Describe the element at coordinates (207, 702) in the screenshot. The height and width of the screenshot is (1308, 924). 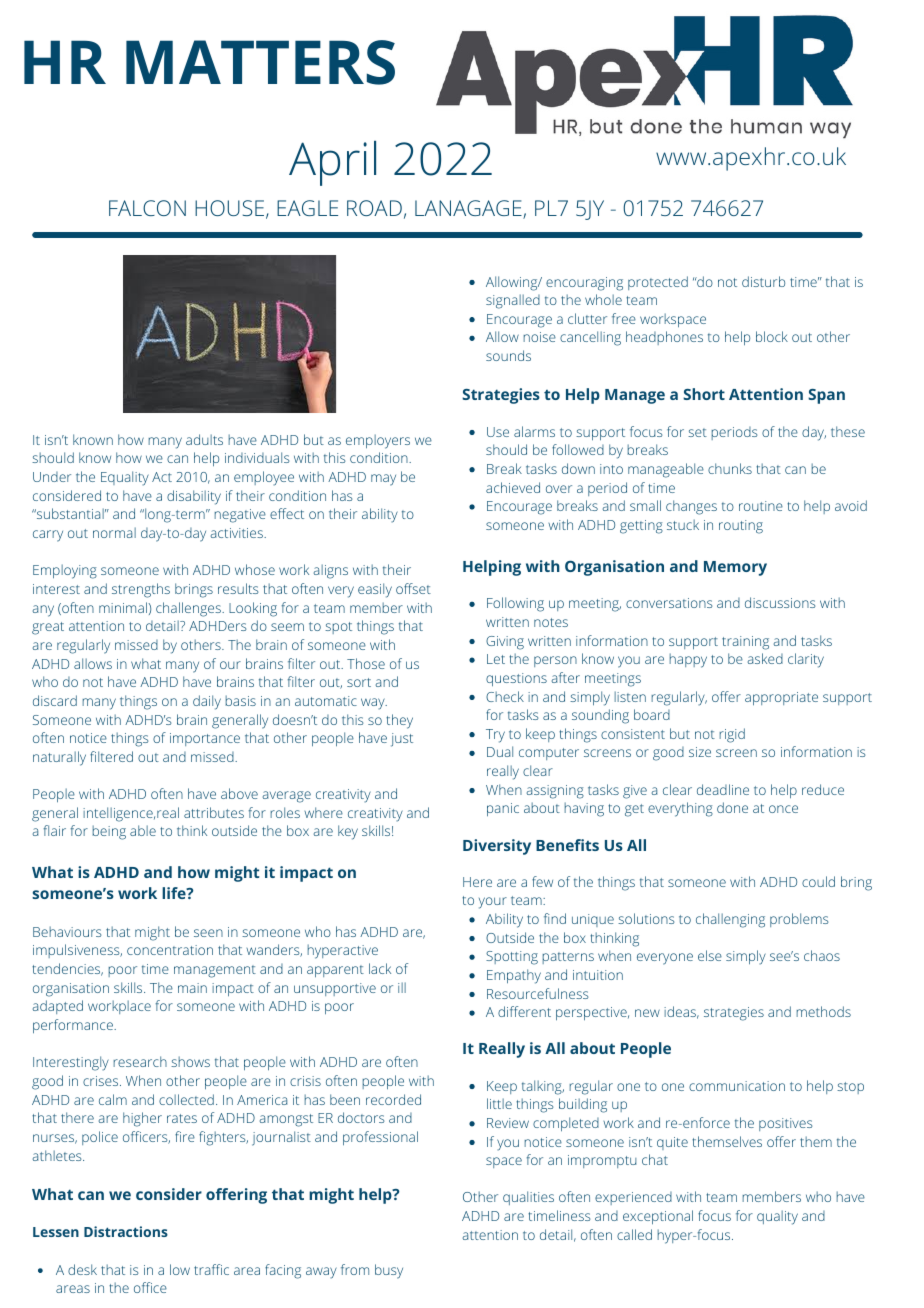
I see `daily` at that location.
